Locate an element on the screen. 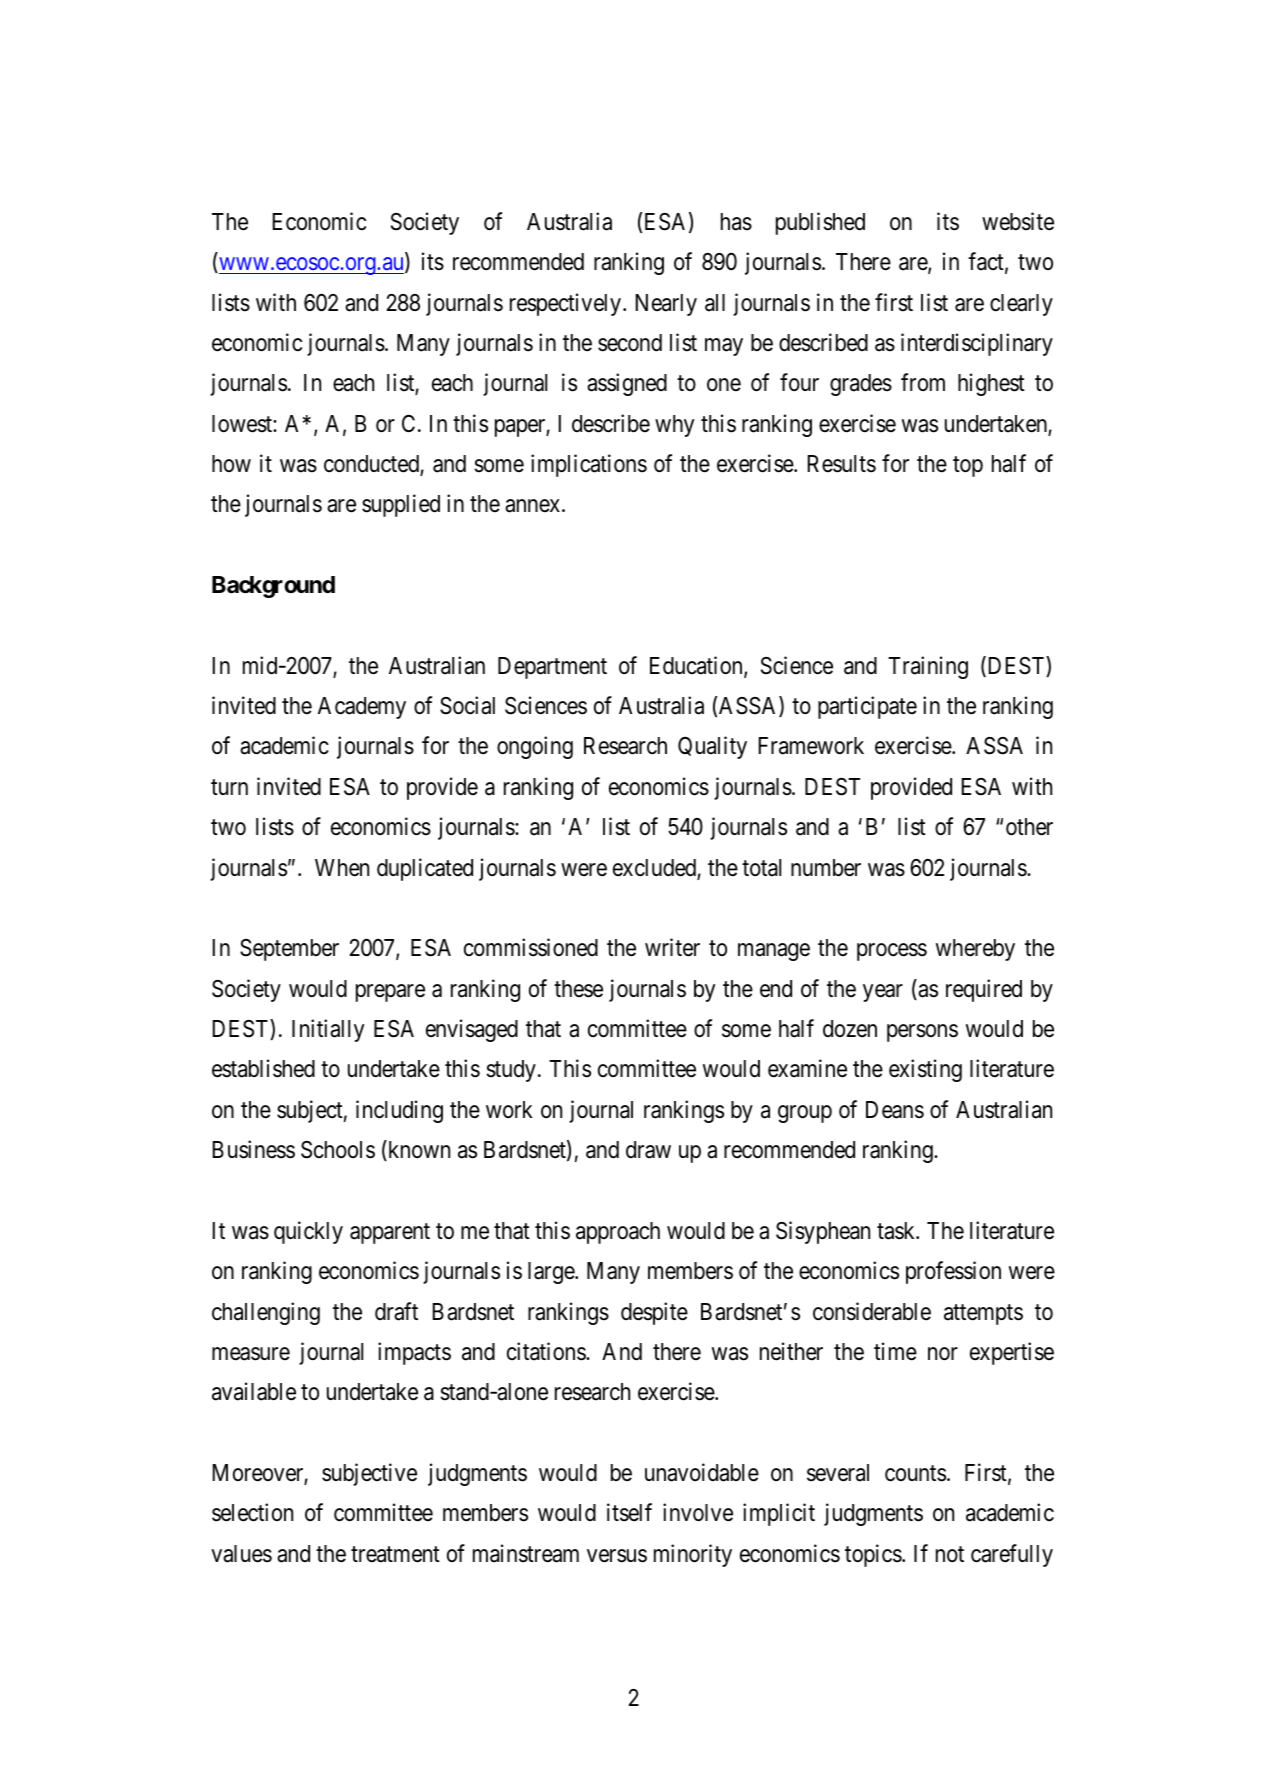  selection is located at coordinates (252, 1512).
